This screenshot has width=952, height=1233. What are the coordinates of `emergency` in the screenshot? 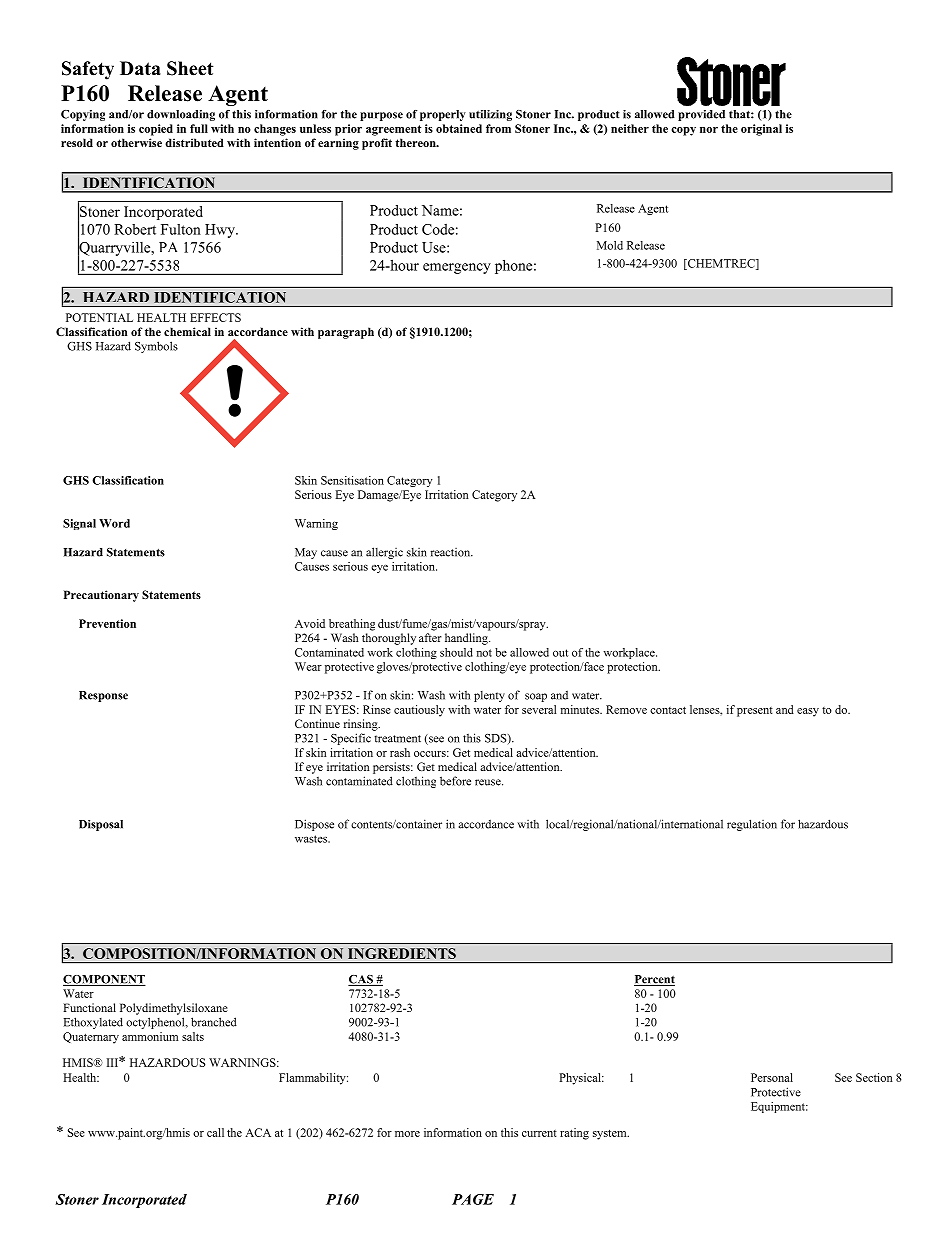 It's located at (457, 268).
